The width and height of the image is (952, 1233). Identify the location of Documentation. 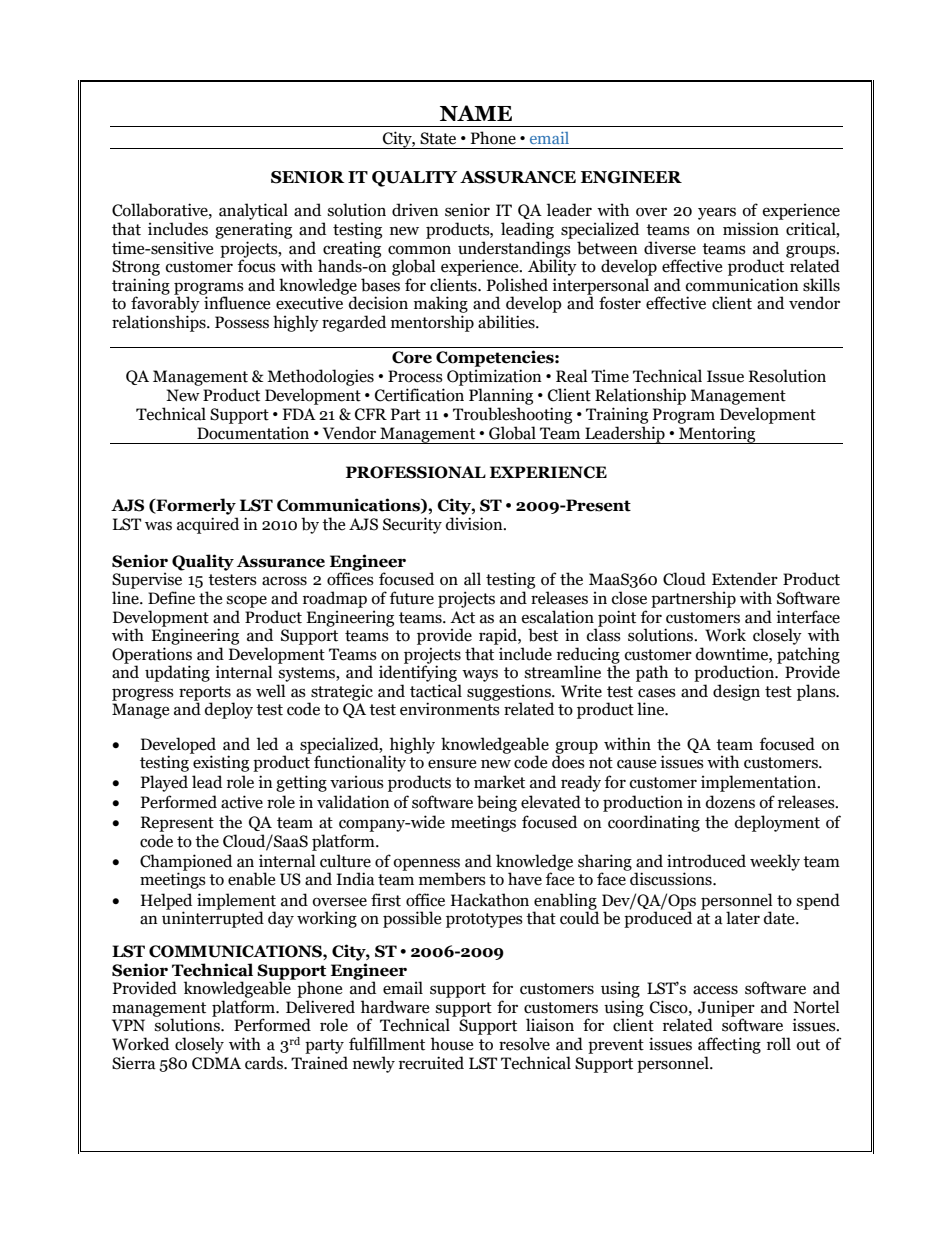
(253, 433).
